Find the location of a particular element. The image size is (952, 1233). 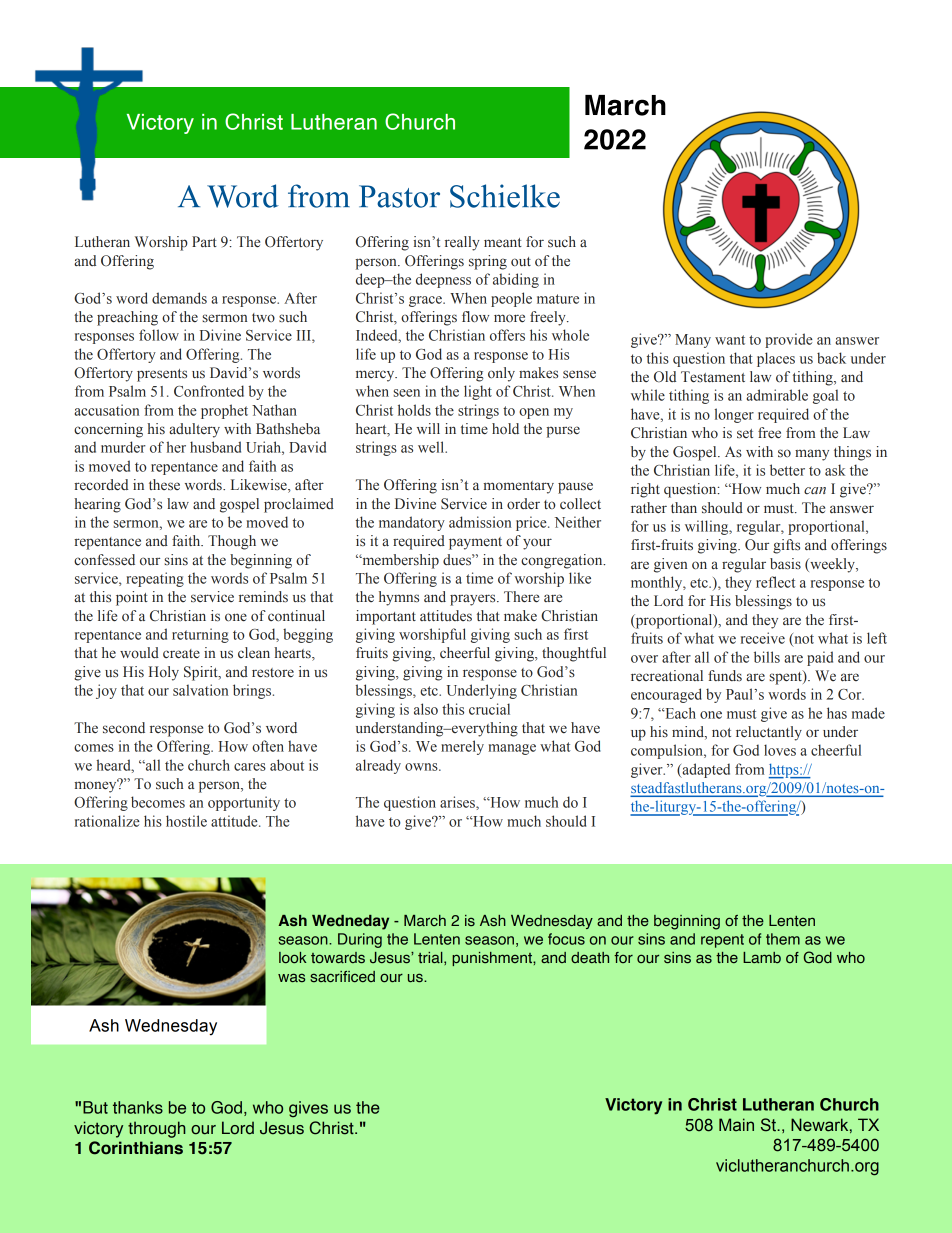

spent is located at coordinates (786, 677).
